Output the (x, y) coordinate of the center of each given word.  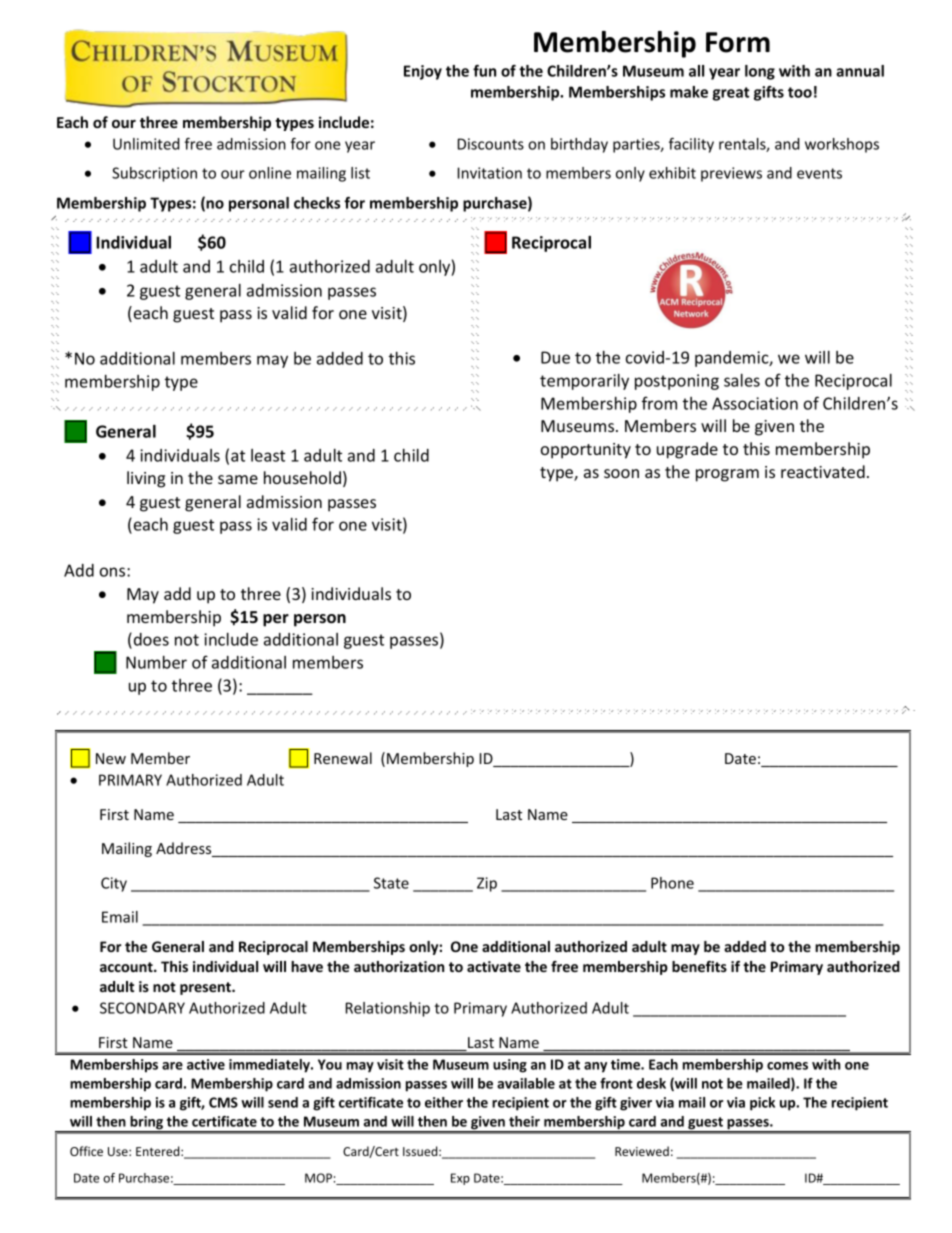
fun (484, 71)
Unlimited (146, 144)
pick (762, 1104)
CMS (223, 1102)
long (760, 72)
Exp (460, 1179)
